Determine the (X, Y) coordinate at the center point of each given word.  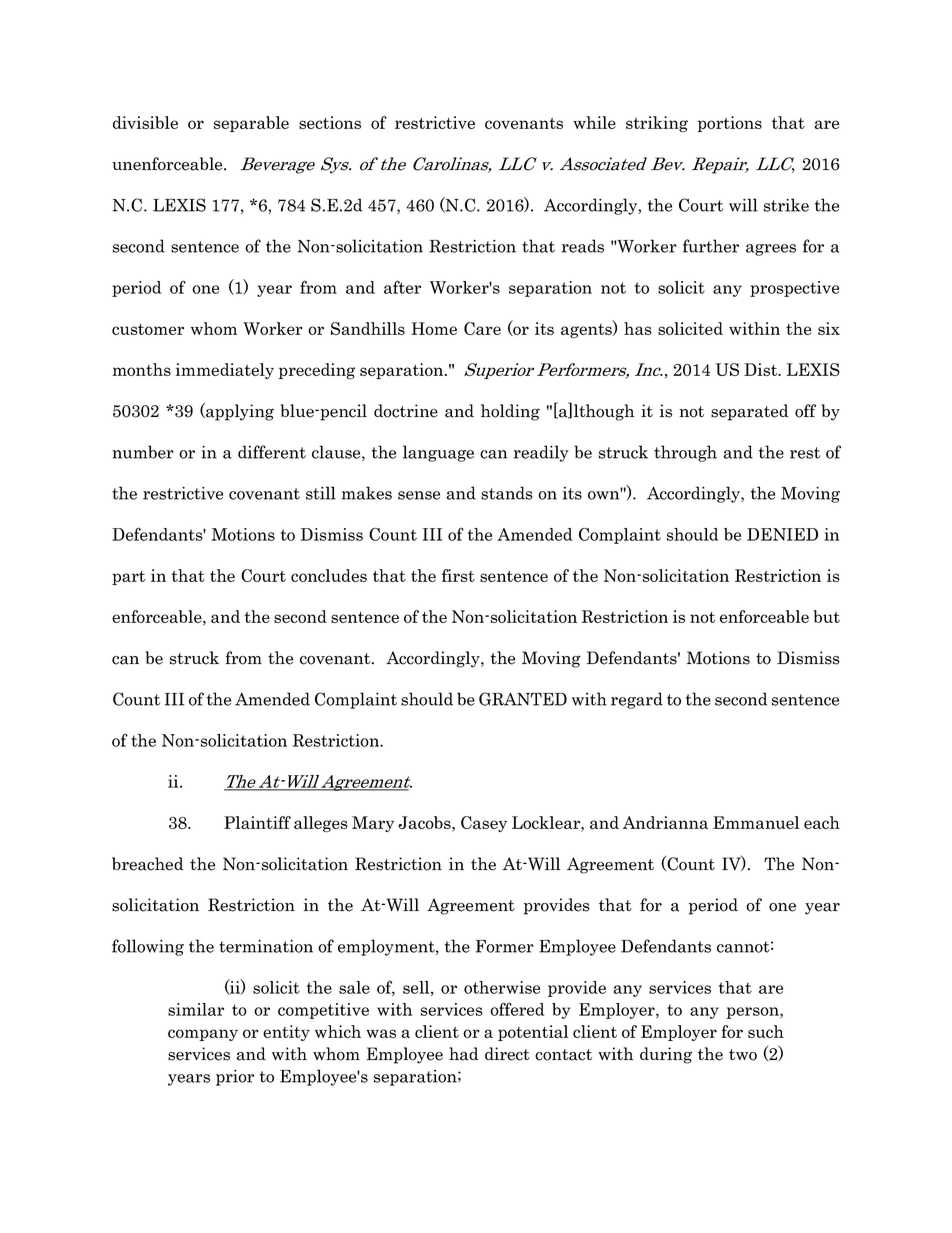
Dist (762, 369)
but (826, 616)
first (458, 575)
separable (251, 124)
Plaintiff (257, 822)
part (128, 578)
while (594, 122)
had (463, 1054)
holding (510, 412)
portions (730, 124)
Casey (484, 824)
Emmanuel (756, 822)
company (203, 1035)
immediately (225, 371)
